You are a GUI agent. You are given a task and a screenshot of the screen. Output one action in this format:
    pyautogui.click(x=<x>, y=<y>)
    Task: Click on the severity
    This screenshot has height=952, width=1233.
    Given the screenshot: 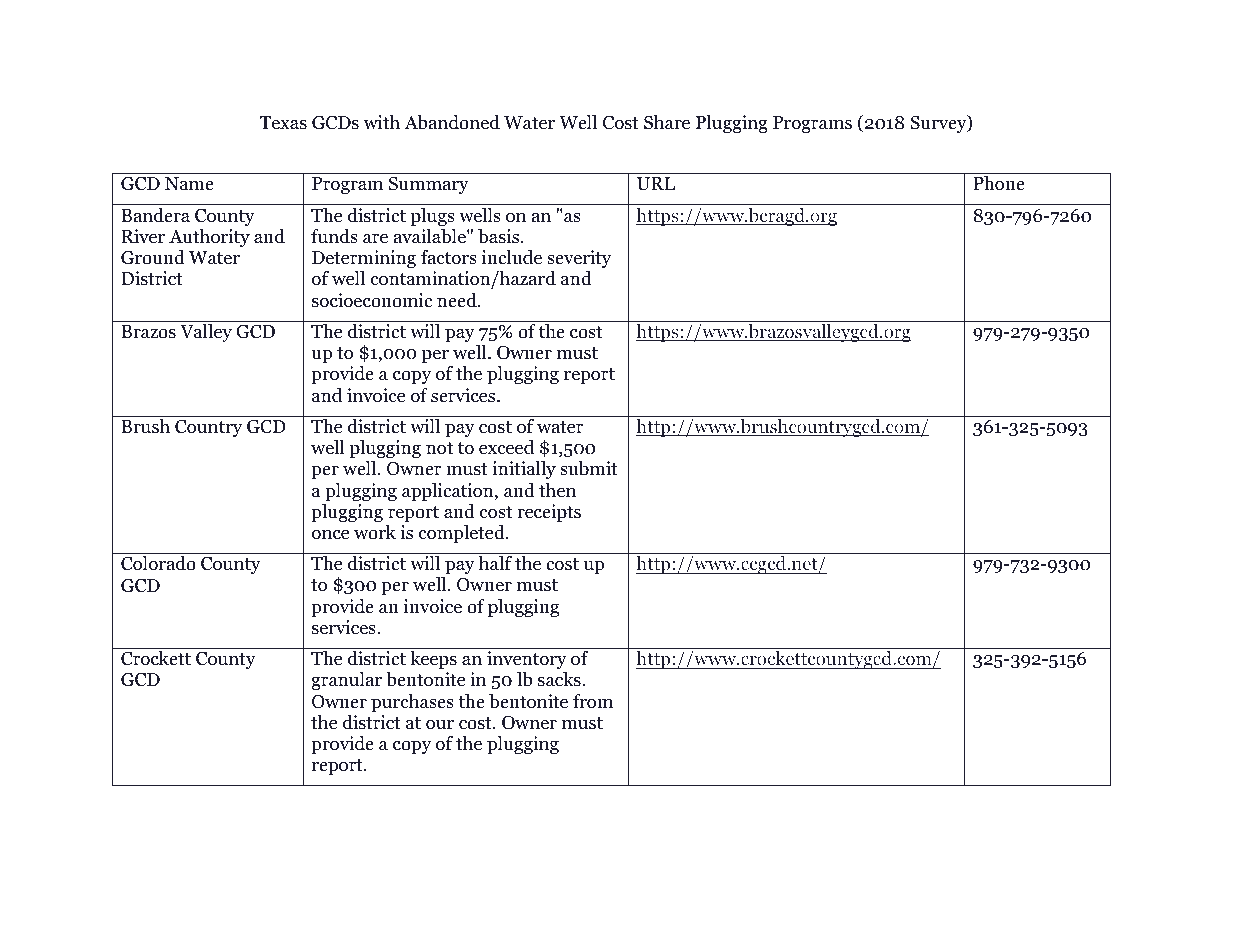 What is the action you would take?
    pyautogui.click(x=579, y=259)
